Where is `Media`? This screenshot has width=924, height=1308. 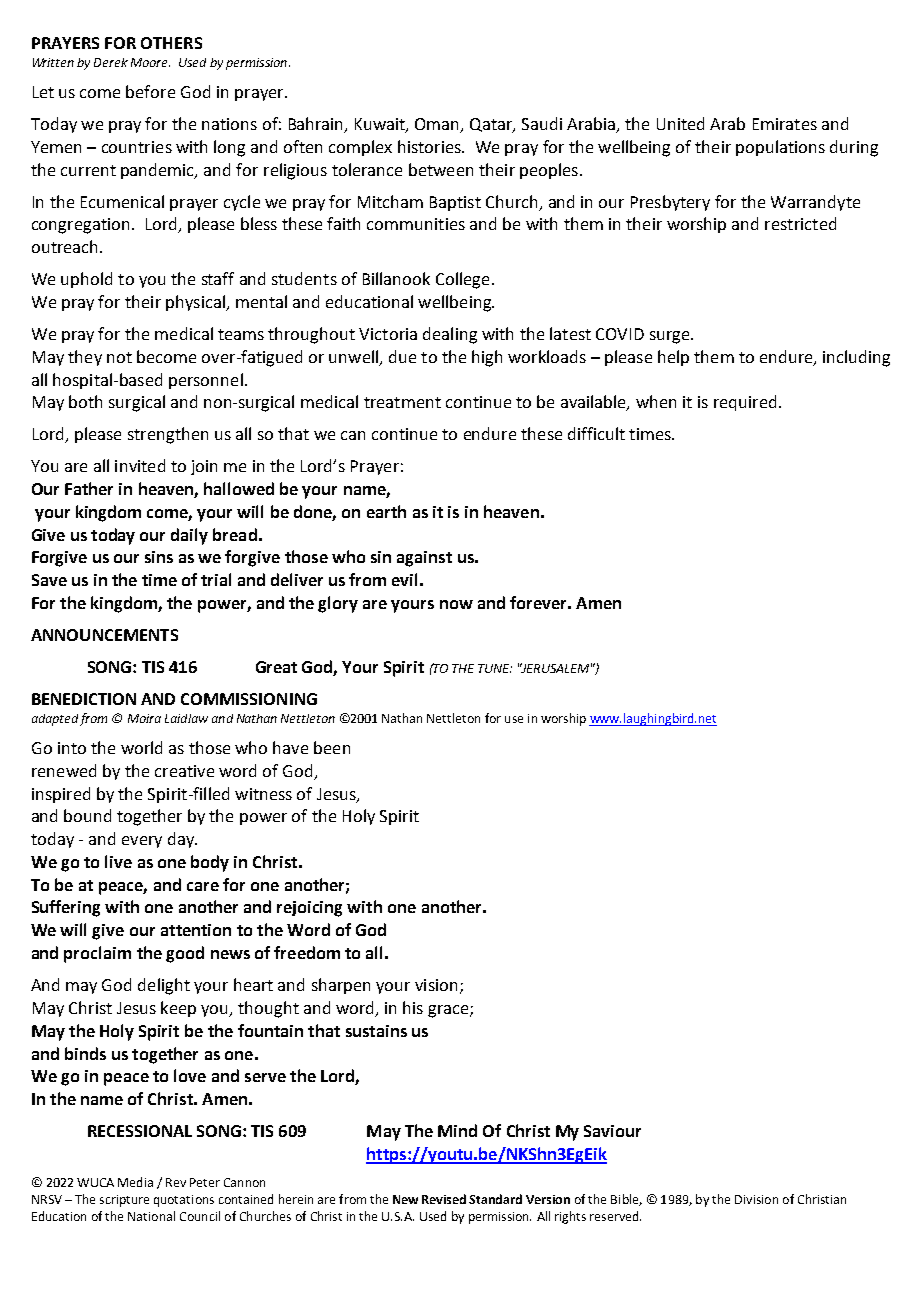 Media is located at coordinates (135, 1182).
